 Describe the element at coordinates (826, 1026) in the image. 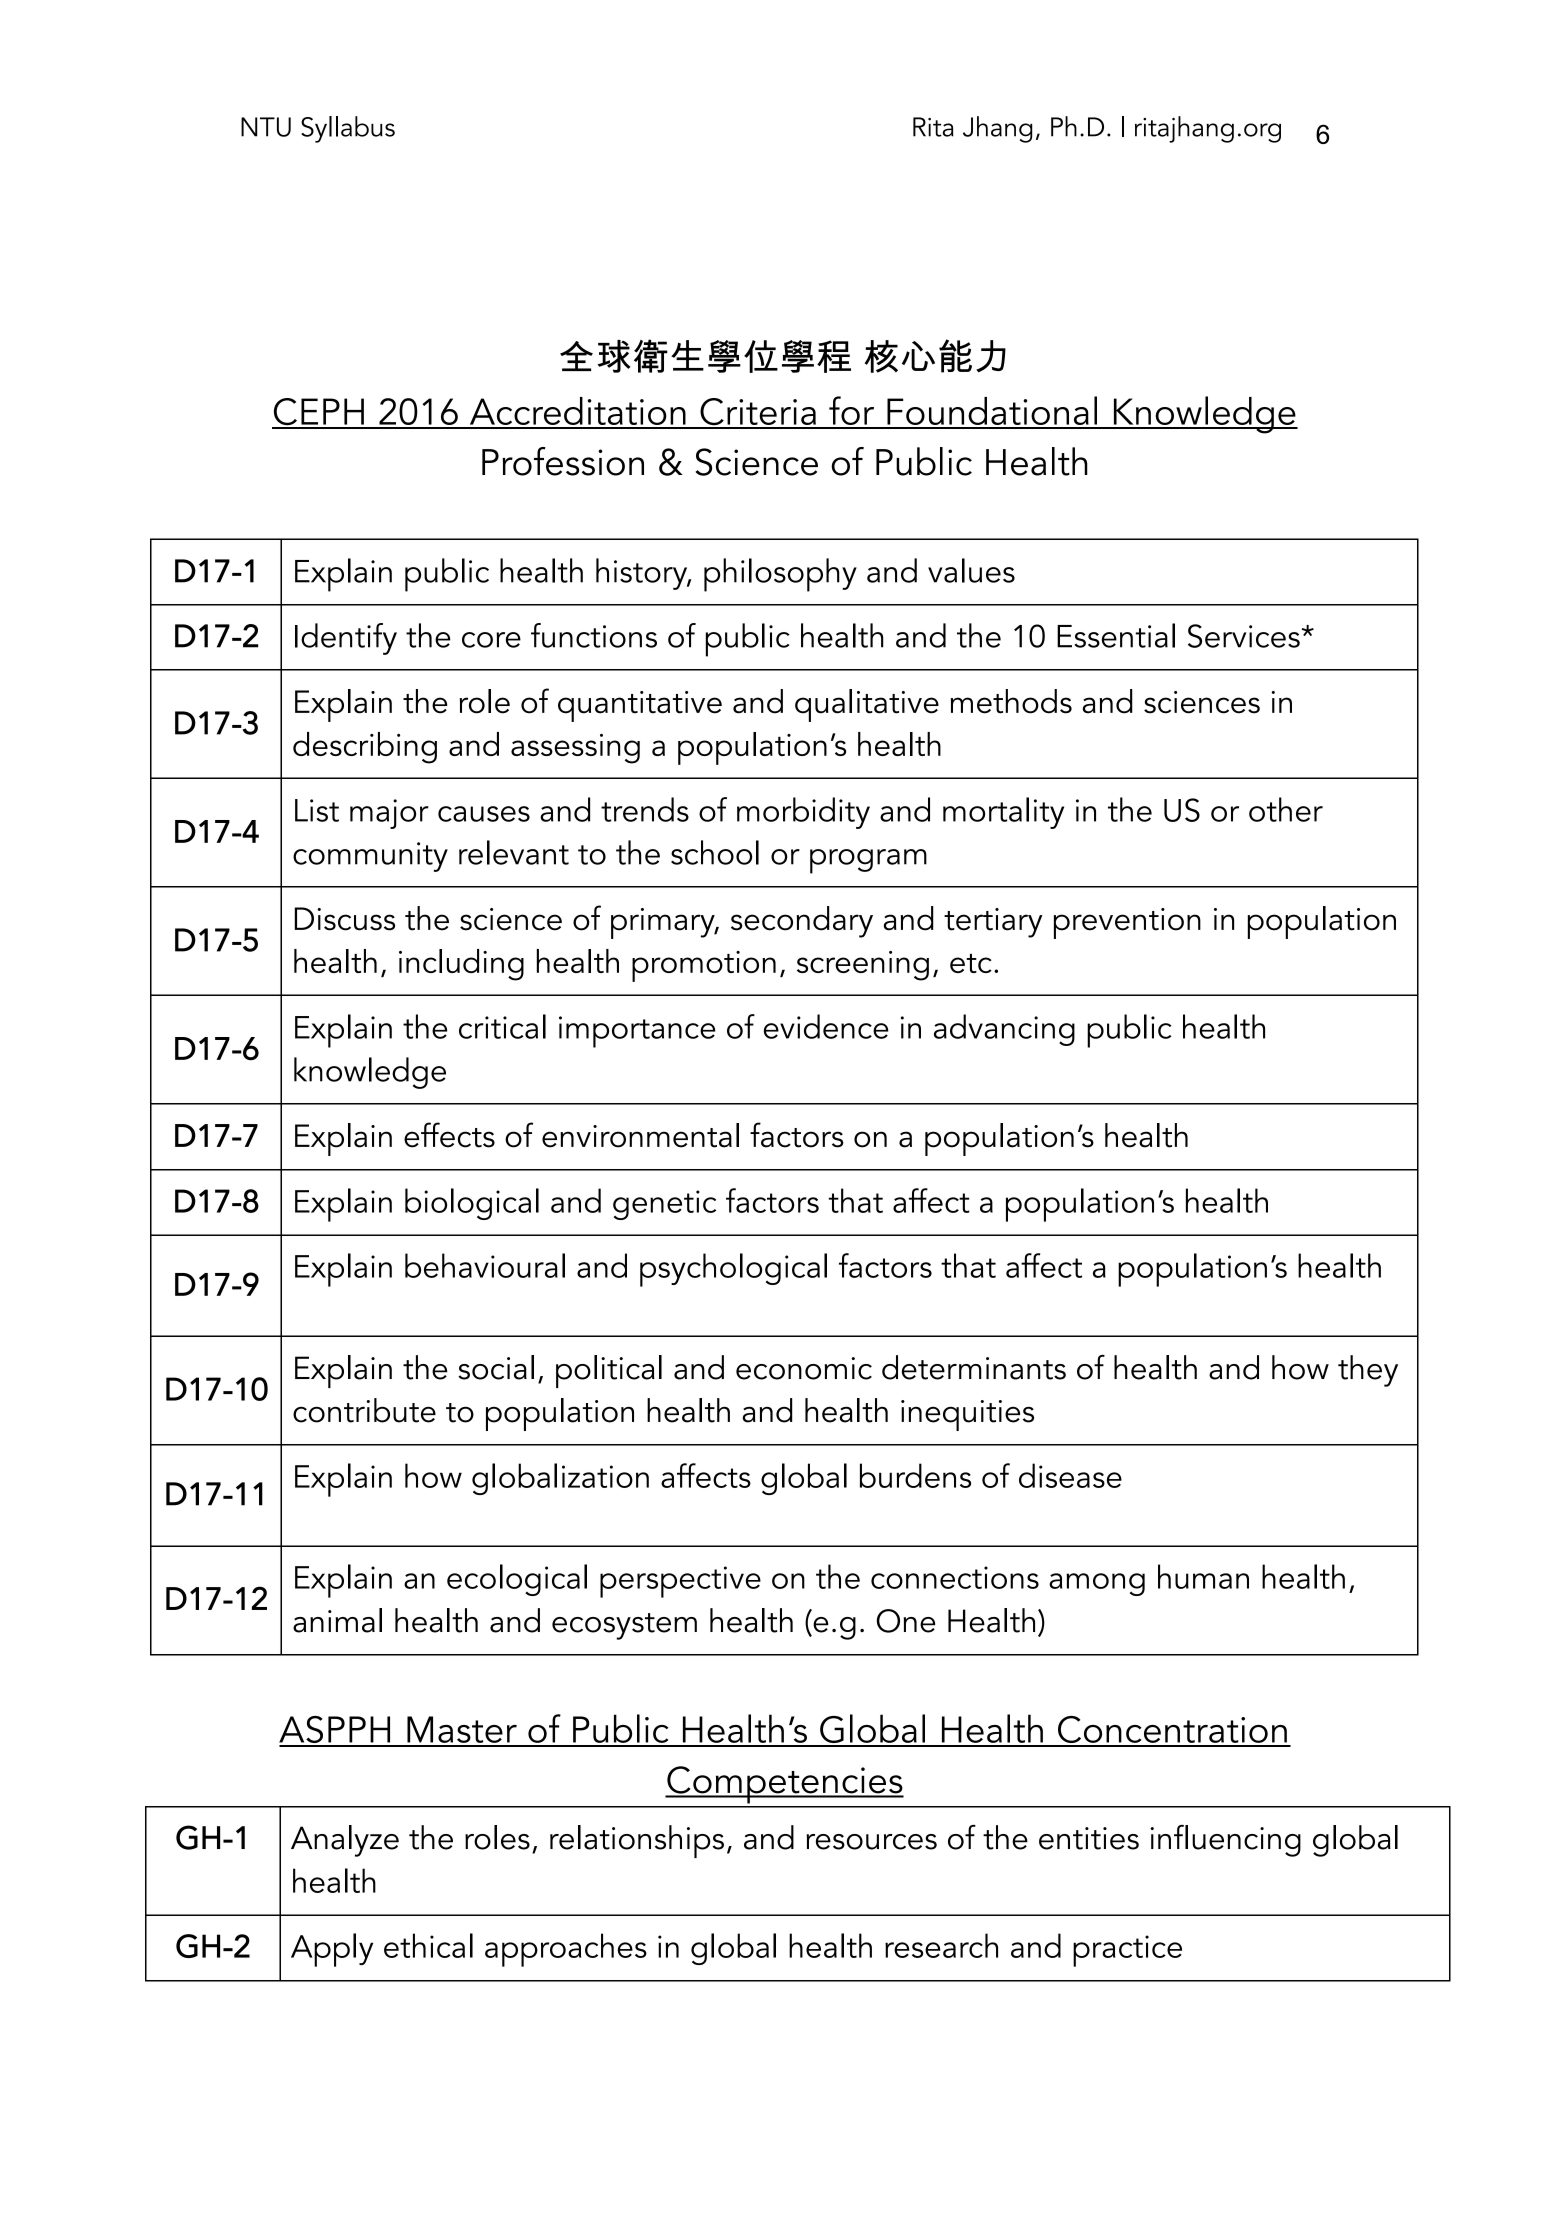

I see `evidence` at that location.
